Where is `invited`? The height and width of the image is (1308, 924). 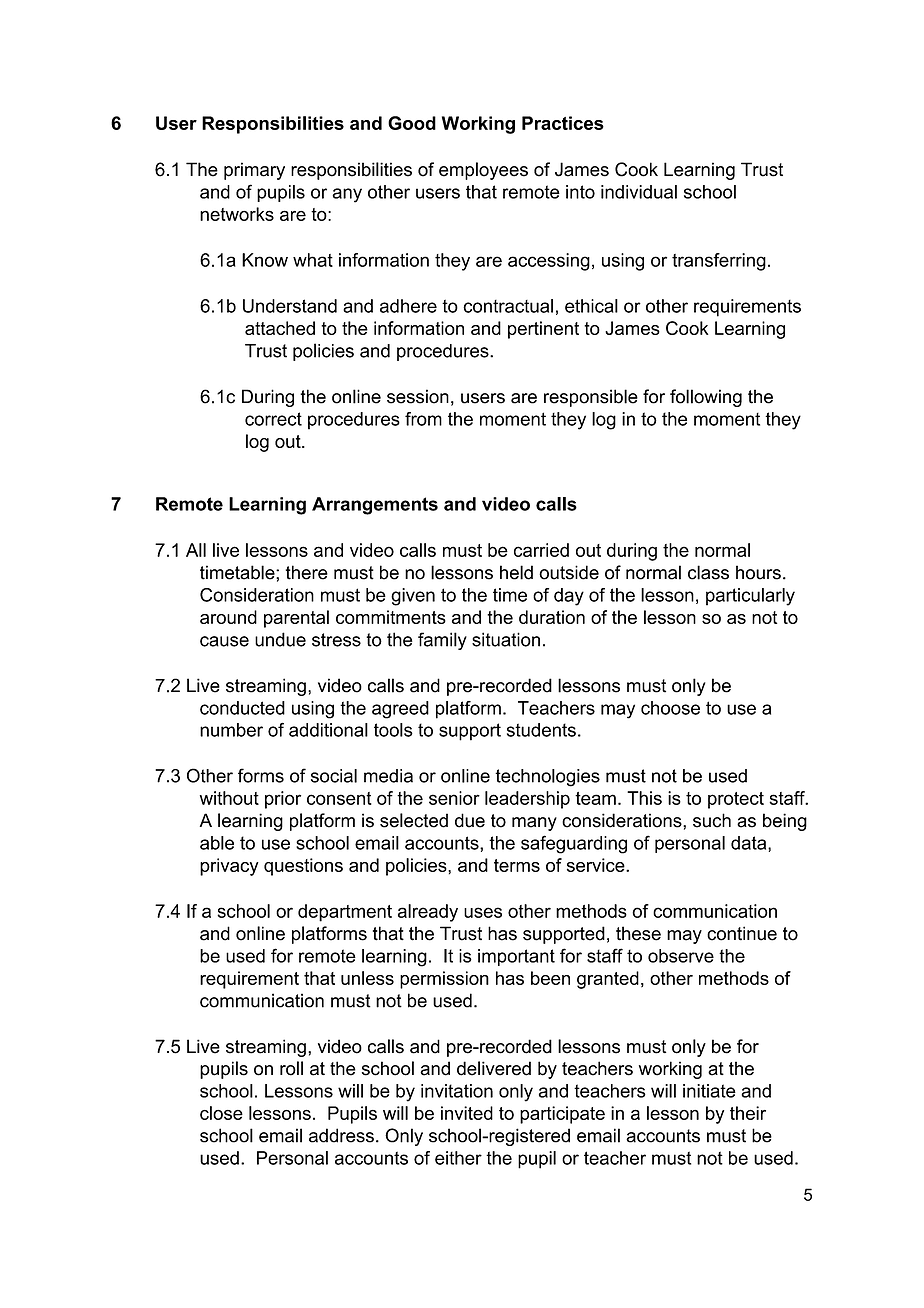 invited is located at coordinates (467, 1113).
